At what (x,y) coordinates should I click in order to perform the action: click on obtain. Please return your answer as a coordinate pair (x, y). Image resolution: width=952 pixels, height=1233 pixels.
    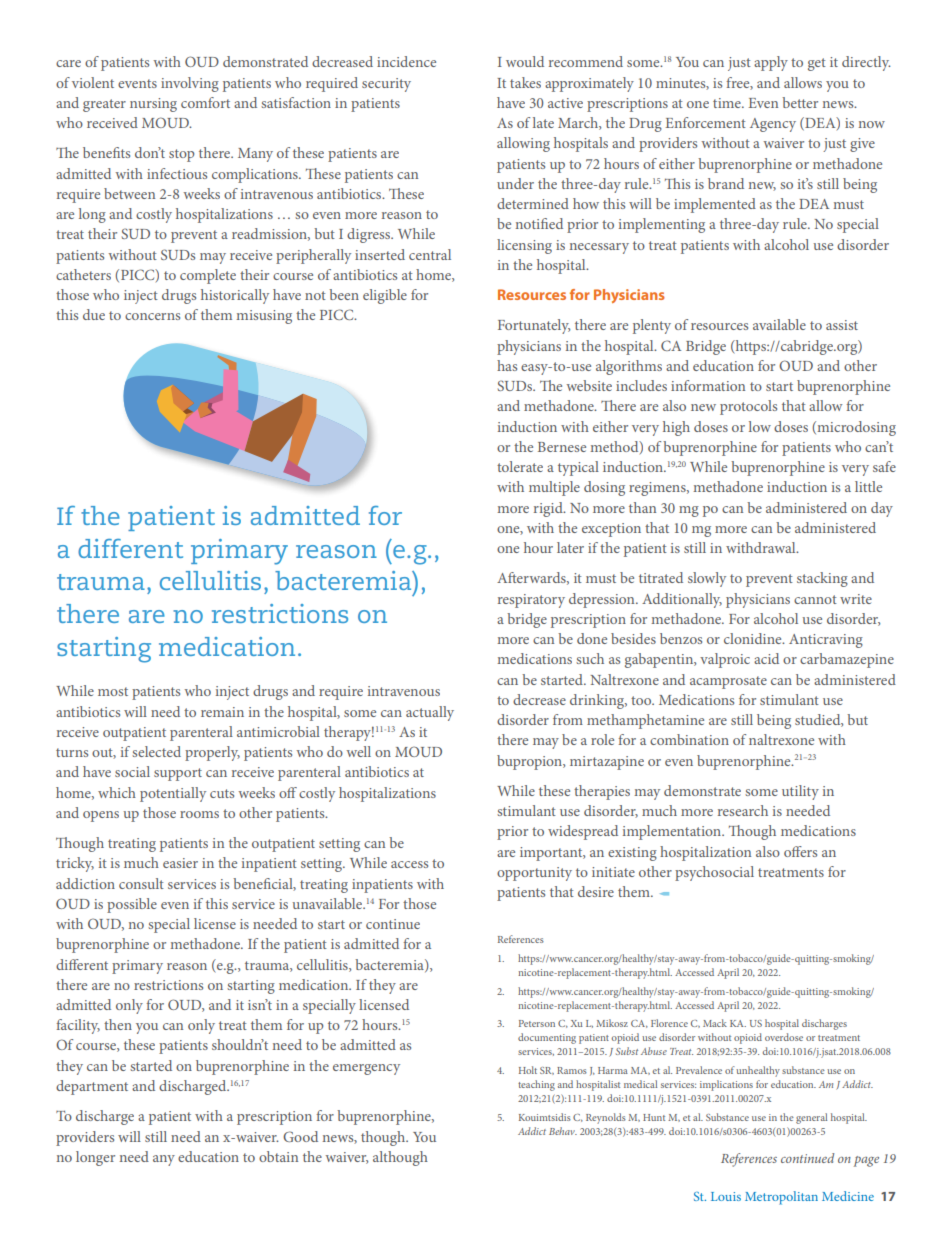
    Looking at the image, I should click on (278, 1156).
